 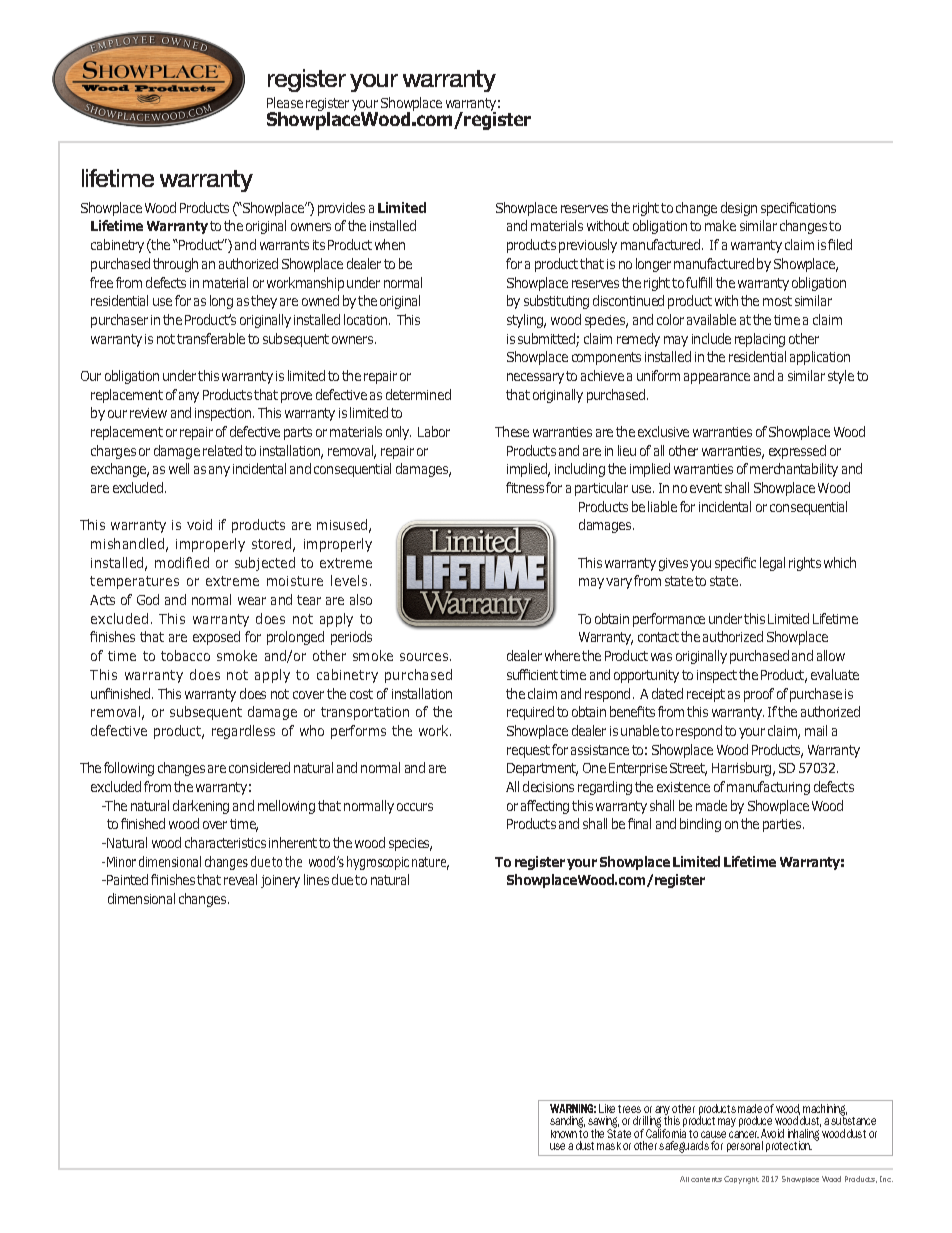 What do you see at coordinates (285, 102) in the screenshot?
I see `Please` at bounding box center [285, 102].
